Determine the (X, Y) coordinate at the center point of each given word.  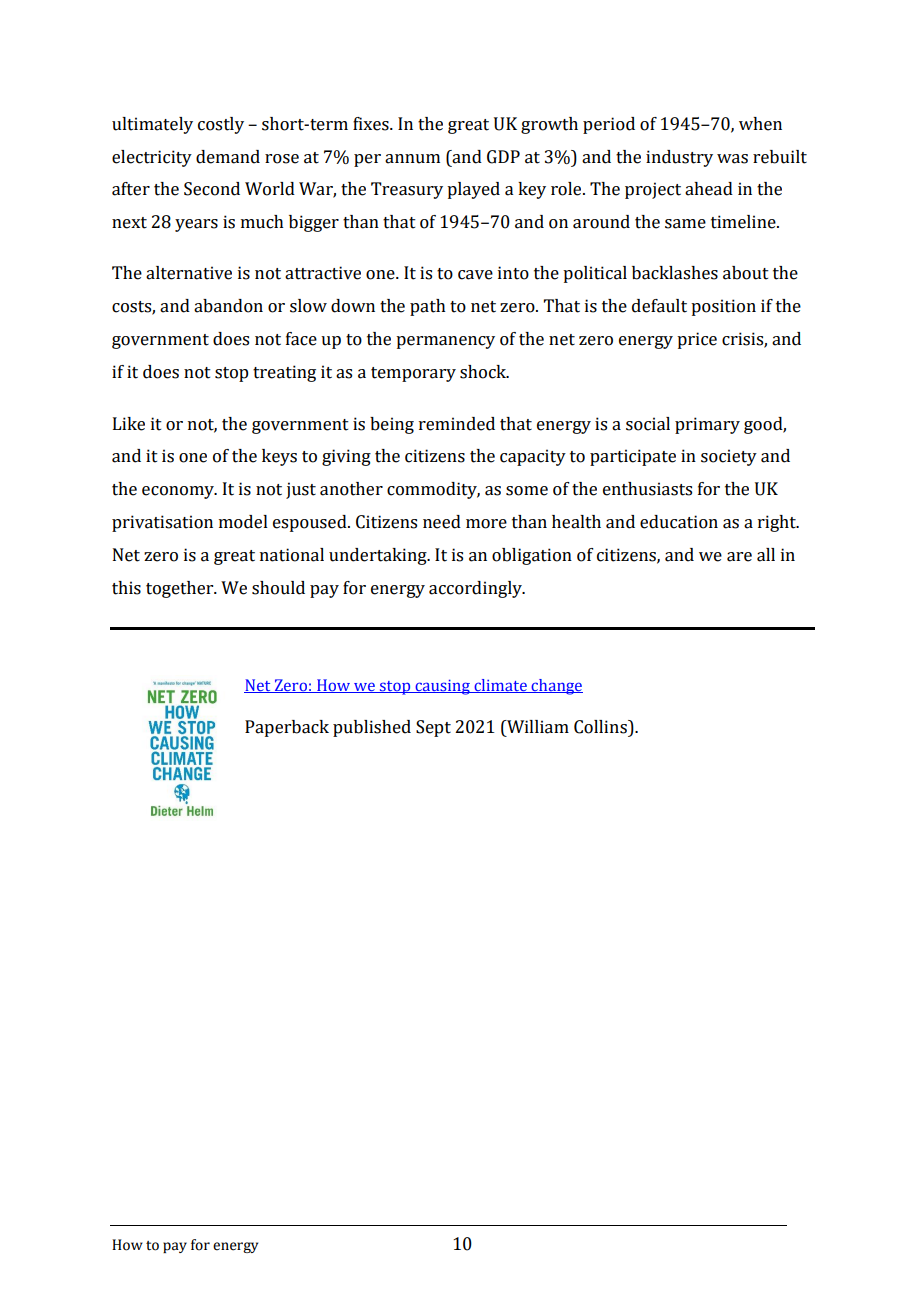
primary (707, 425)
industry (679, 158)
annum (412, 159)
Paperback (287, 728)
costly (221, 125)
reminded (457, 424)
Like (129, 424)
